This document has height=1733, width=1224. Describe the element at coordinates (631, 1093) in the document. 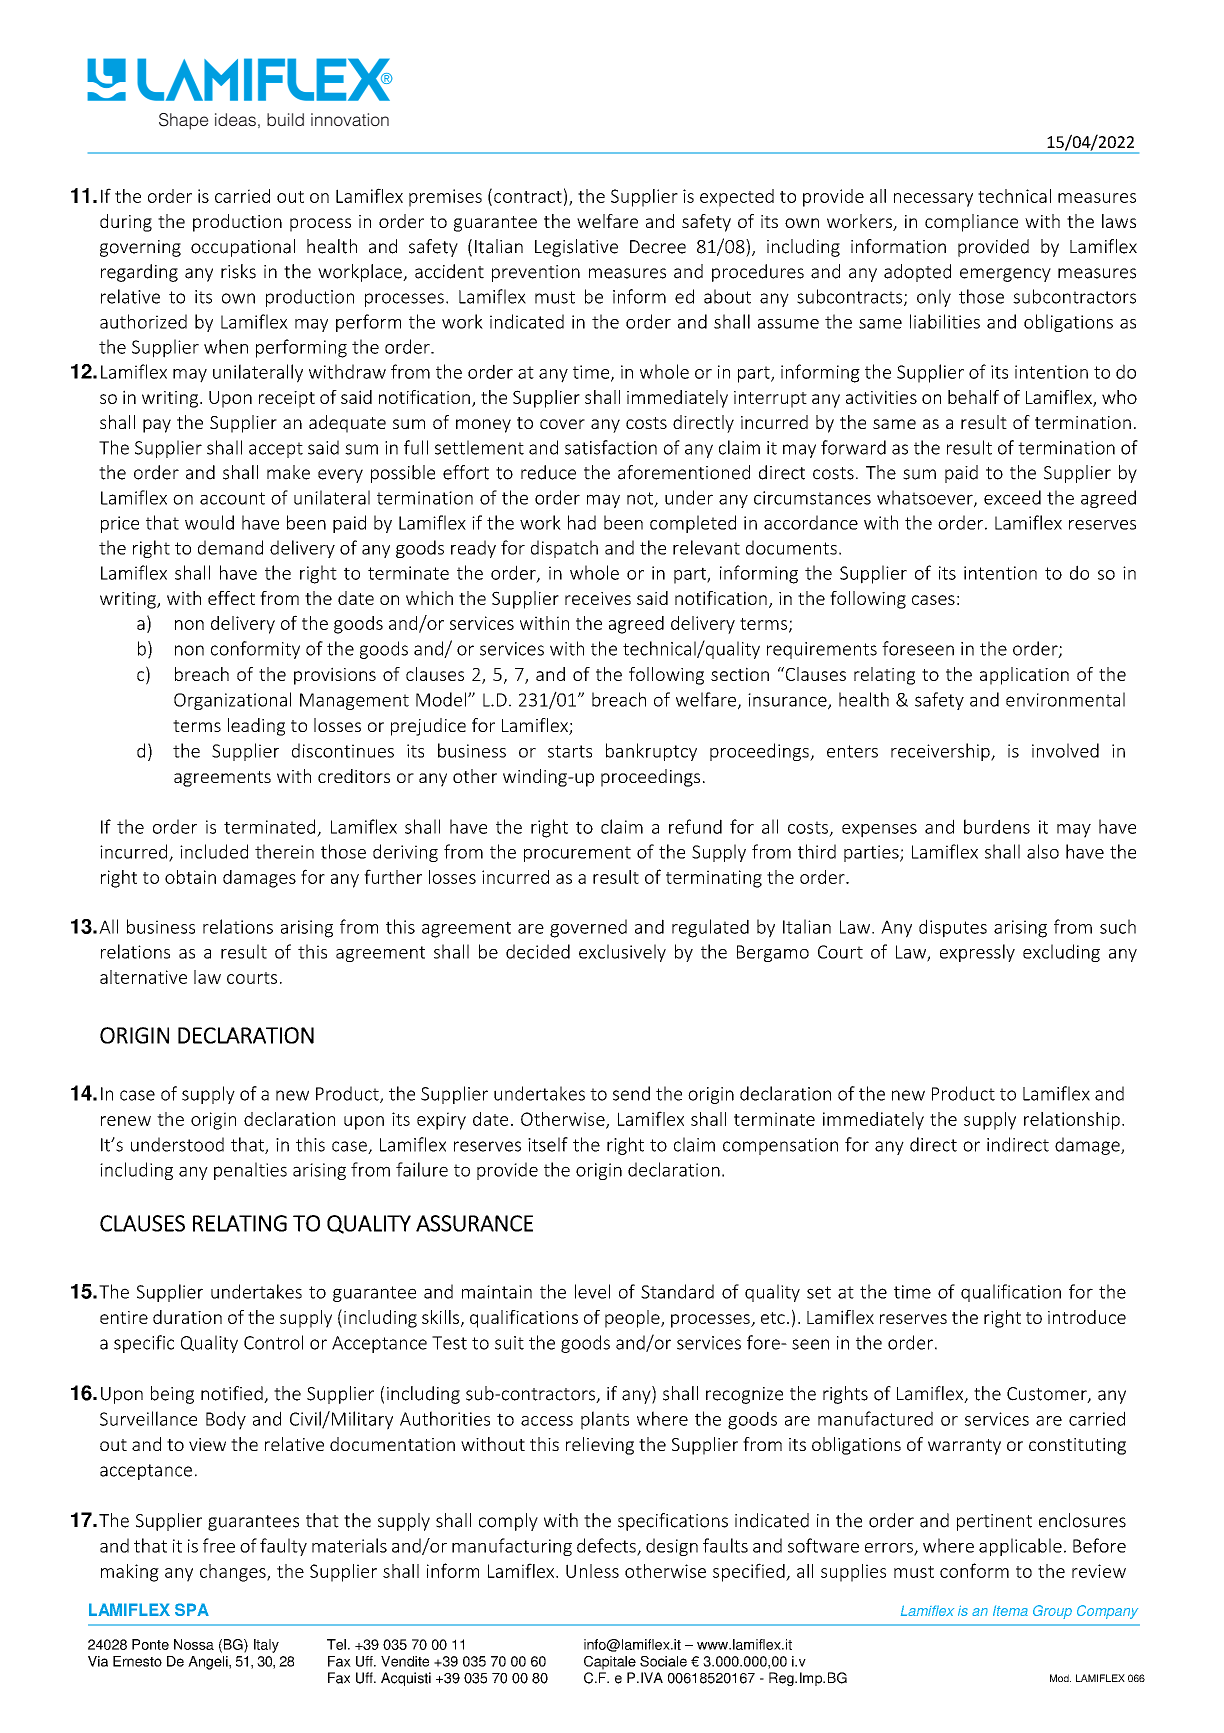

I see `send` at that location.
